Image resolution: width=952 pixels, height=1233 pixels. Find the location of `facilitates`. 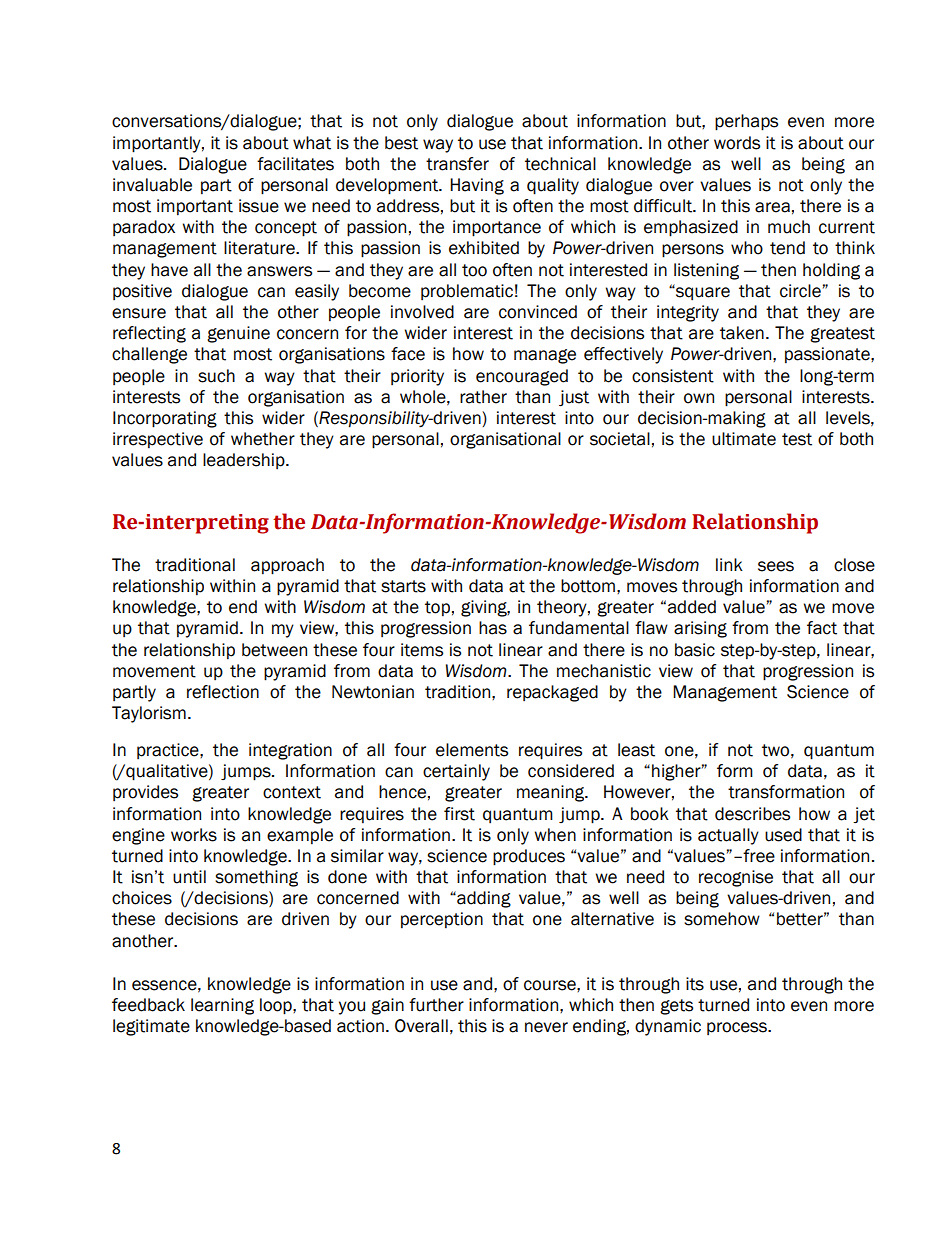

facilitates is located at coordinates (295, 164).
